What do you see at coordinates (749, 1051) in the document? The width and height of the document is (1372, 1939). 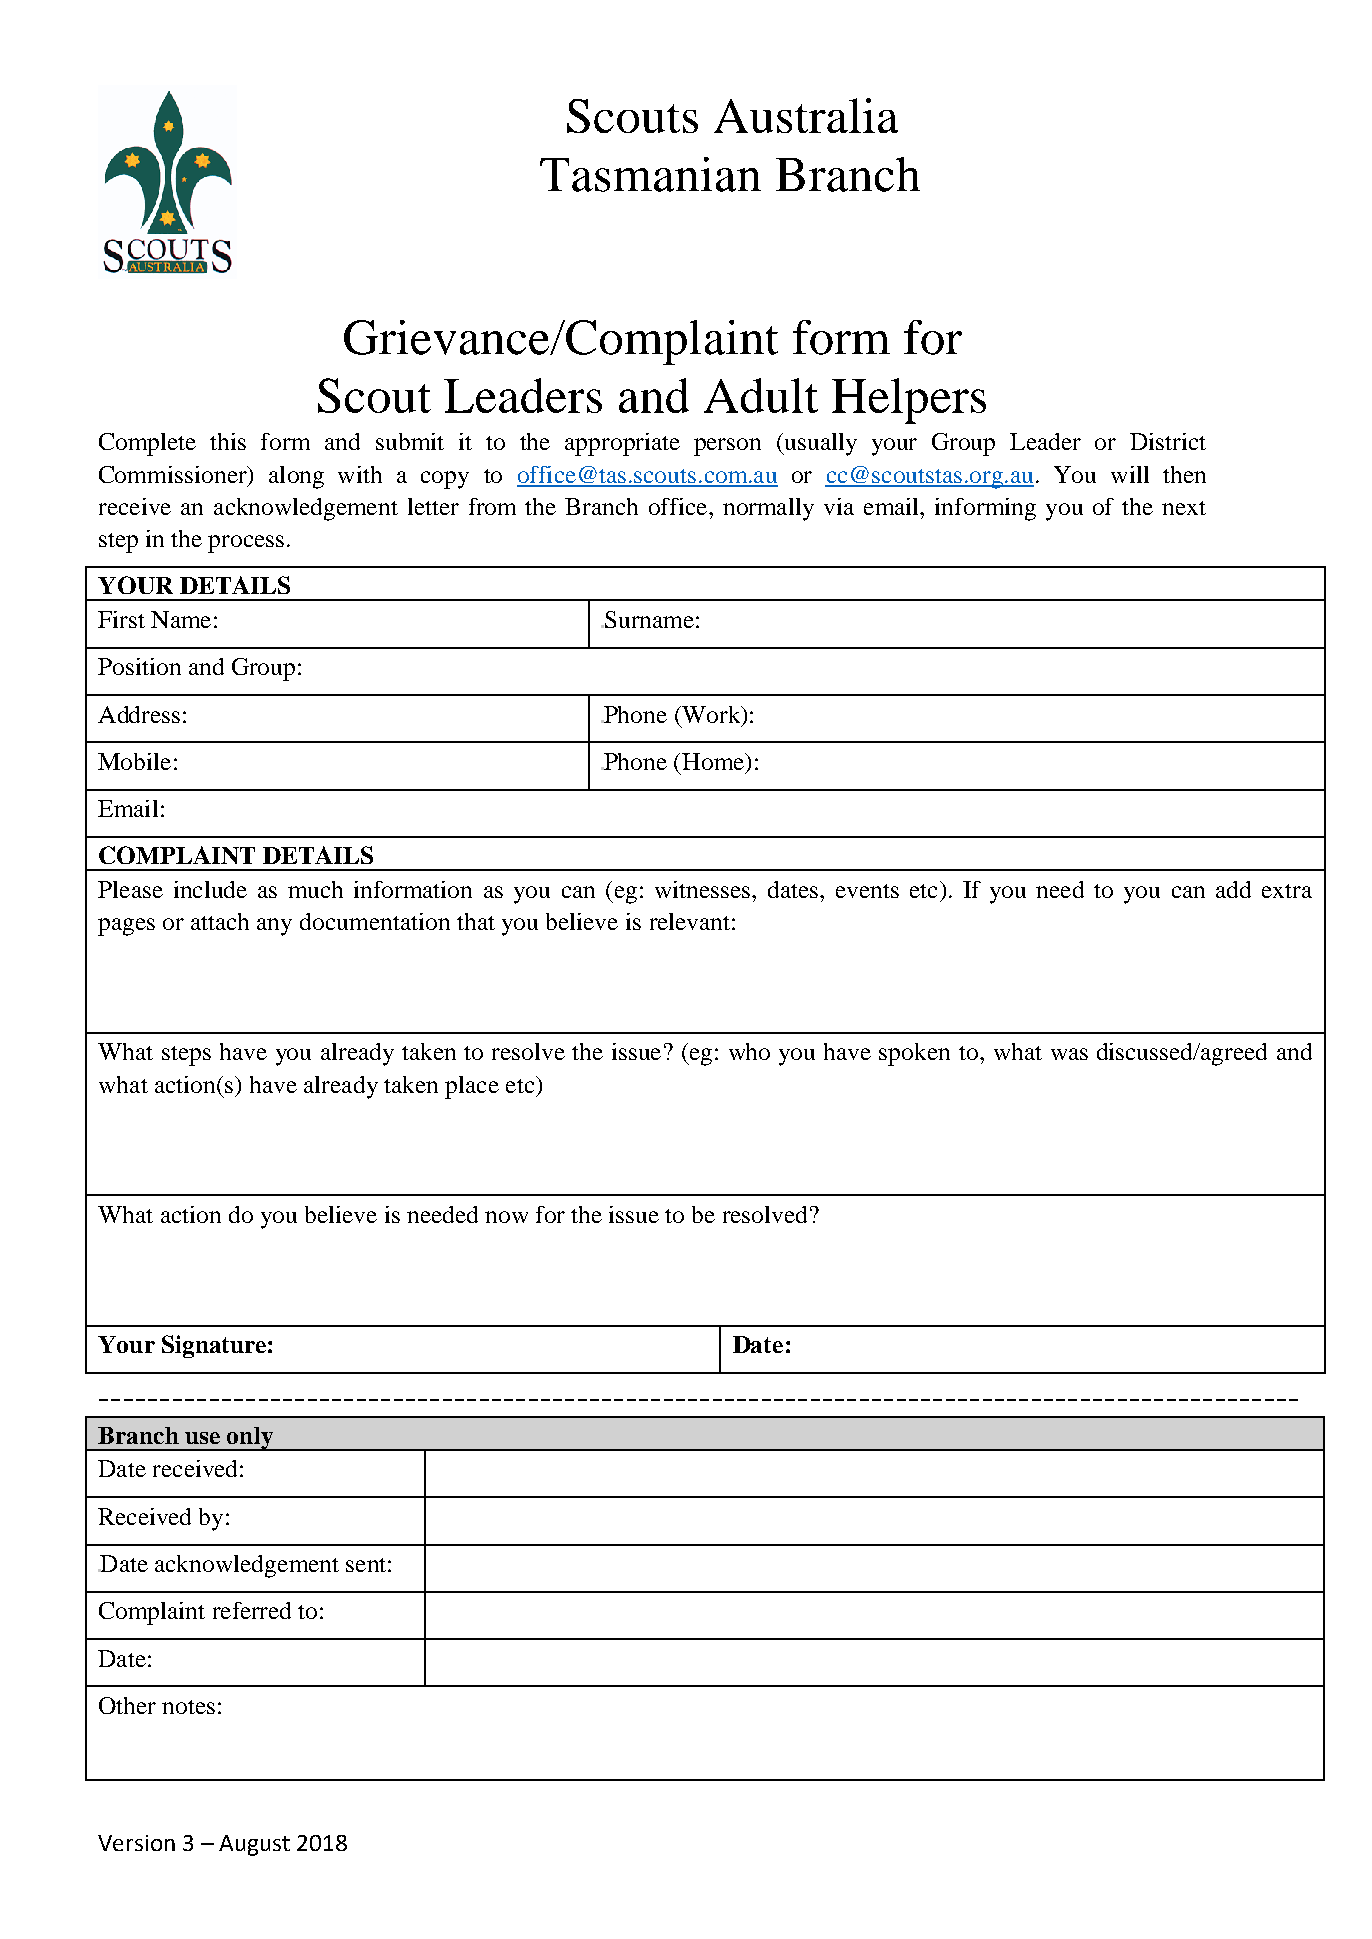 I see `who` at bounding box center [749, 1051].
